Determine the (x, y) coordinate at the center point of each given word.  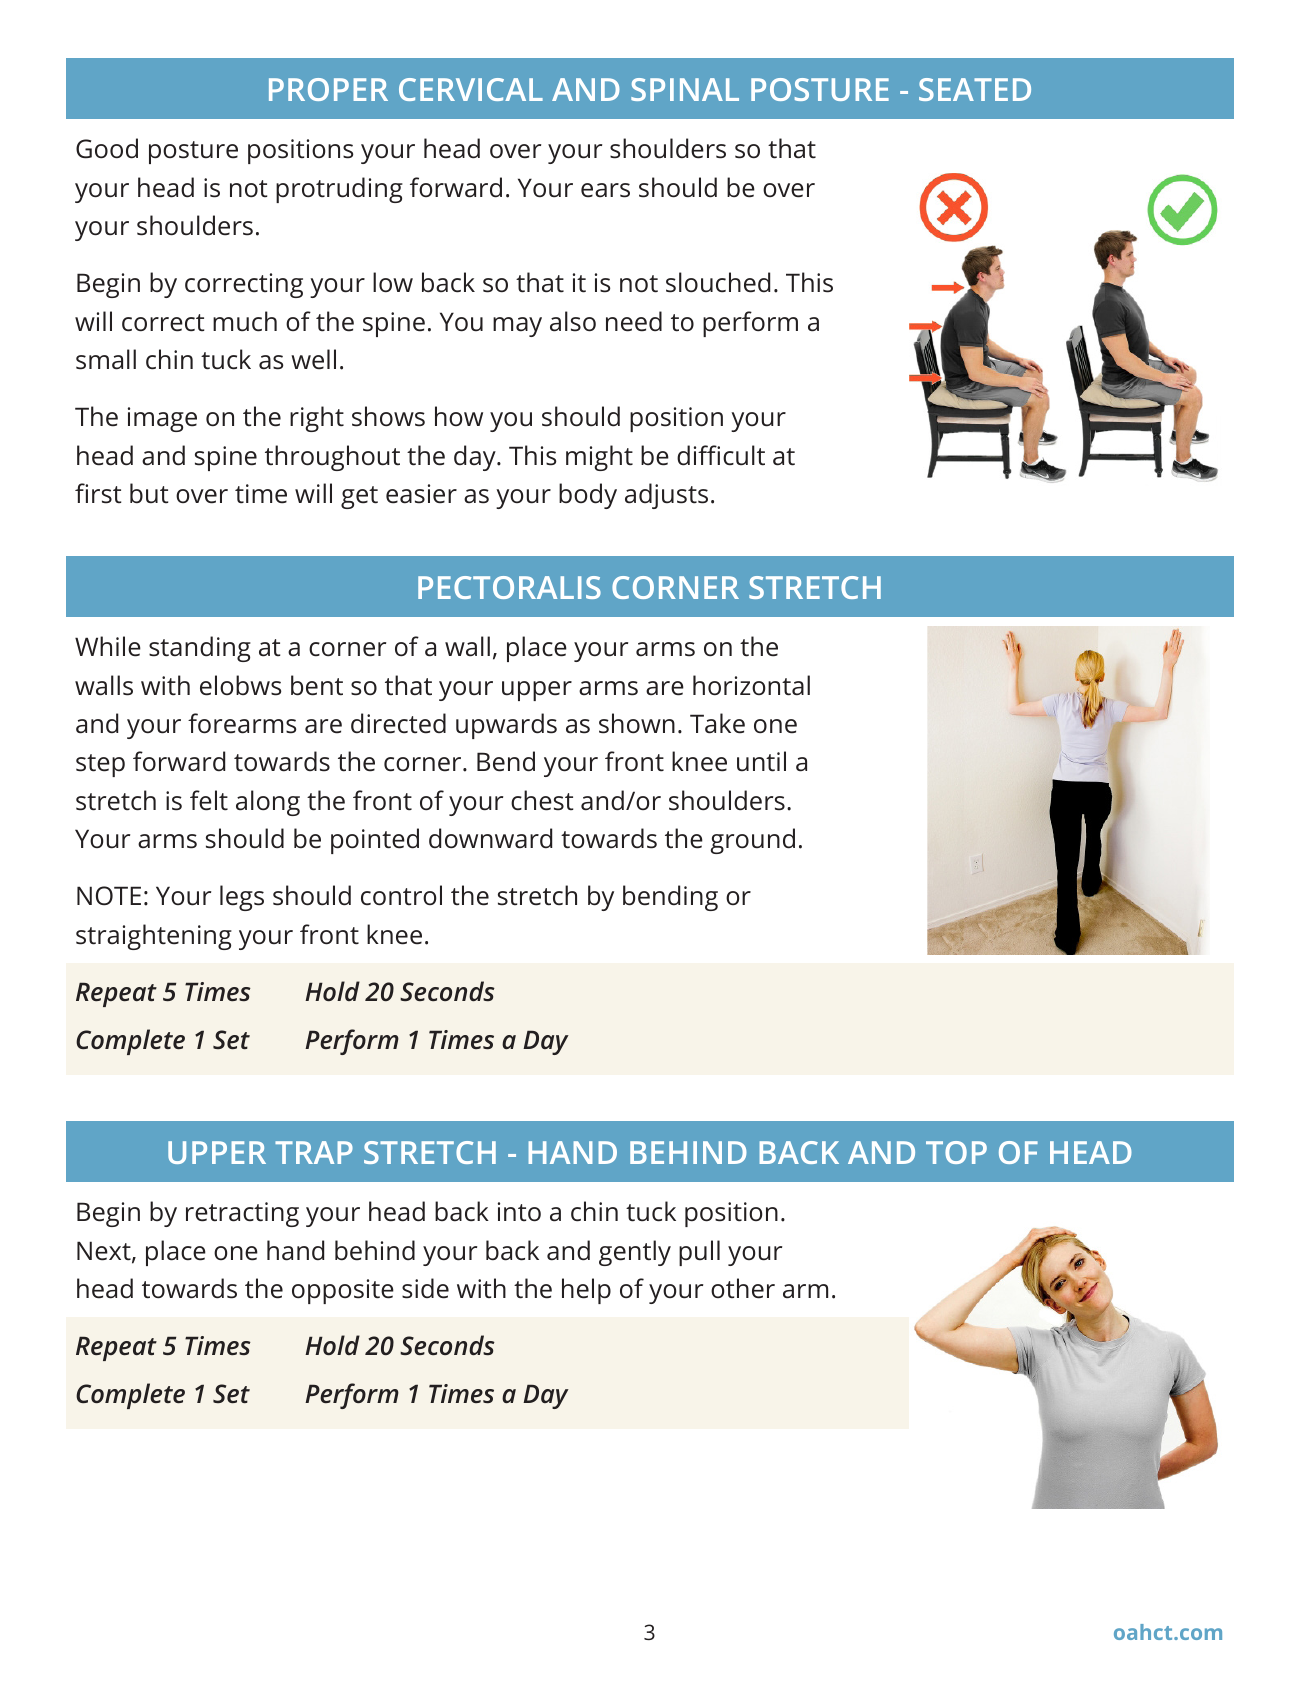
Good (107, 148)
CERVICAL (471, 89)
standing (200, 649)
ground (752, 841)
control (401, 895)
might (599, 458)
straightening (154, 937)
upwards (506, 726)
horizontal (751, 685)
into (519, 1212)
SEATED (975, 89)
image (162, 419)
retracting (242, 1214)
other (743, 1288)
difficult (721, 455)
